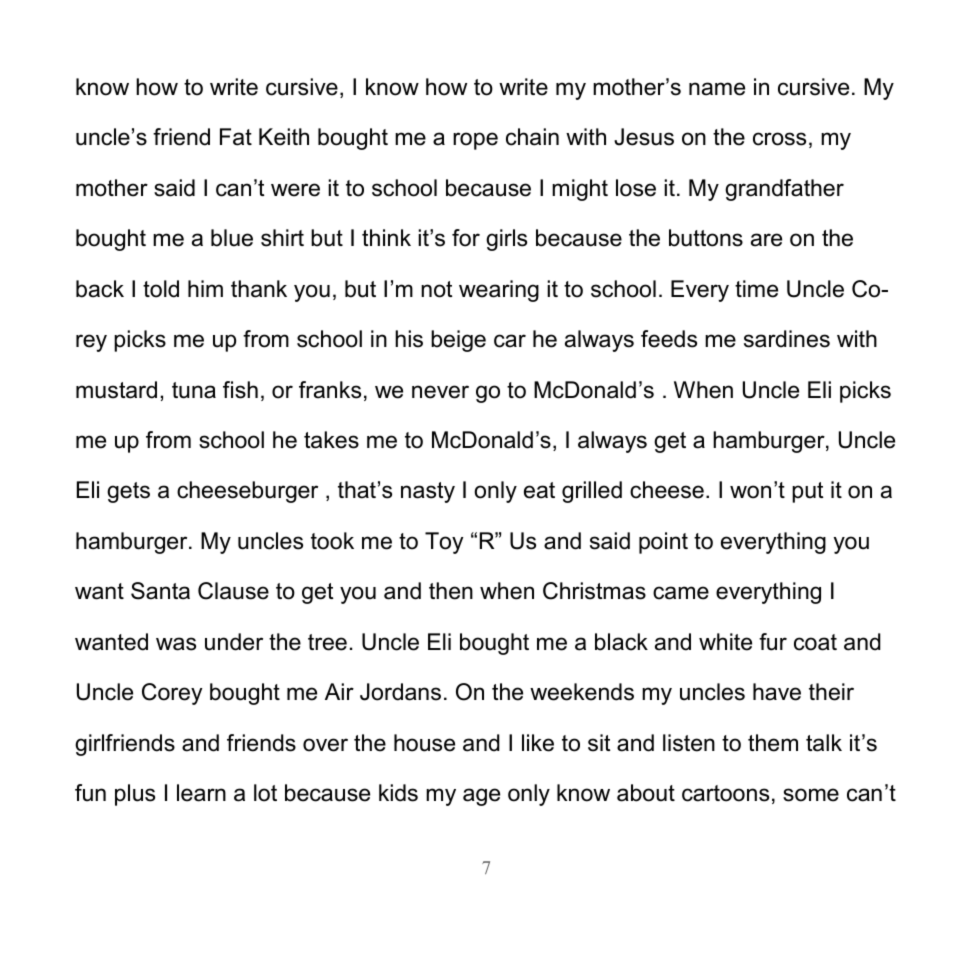 The height and width of the document is (973, 973). I want to click on told, so click(161, 289).
